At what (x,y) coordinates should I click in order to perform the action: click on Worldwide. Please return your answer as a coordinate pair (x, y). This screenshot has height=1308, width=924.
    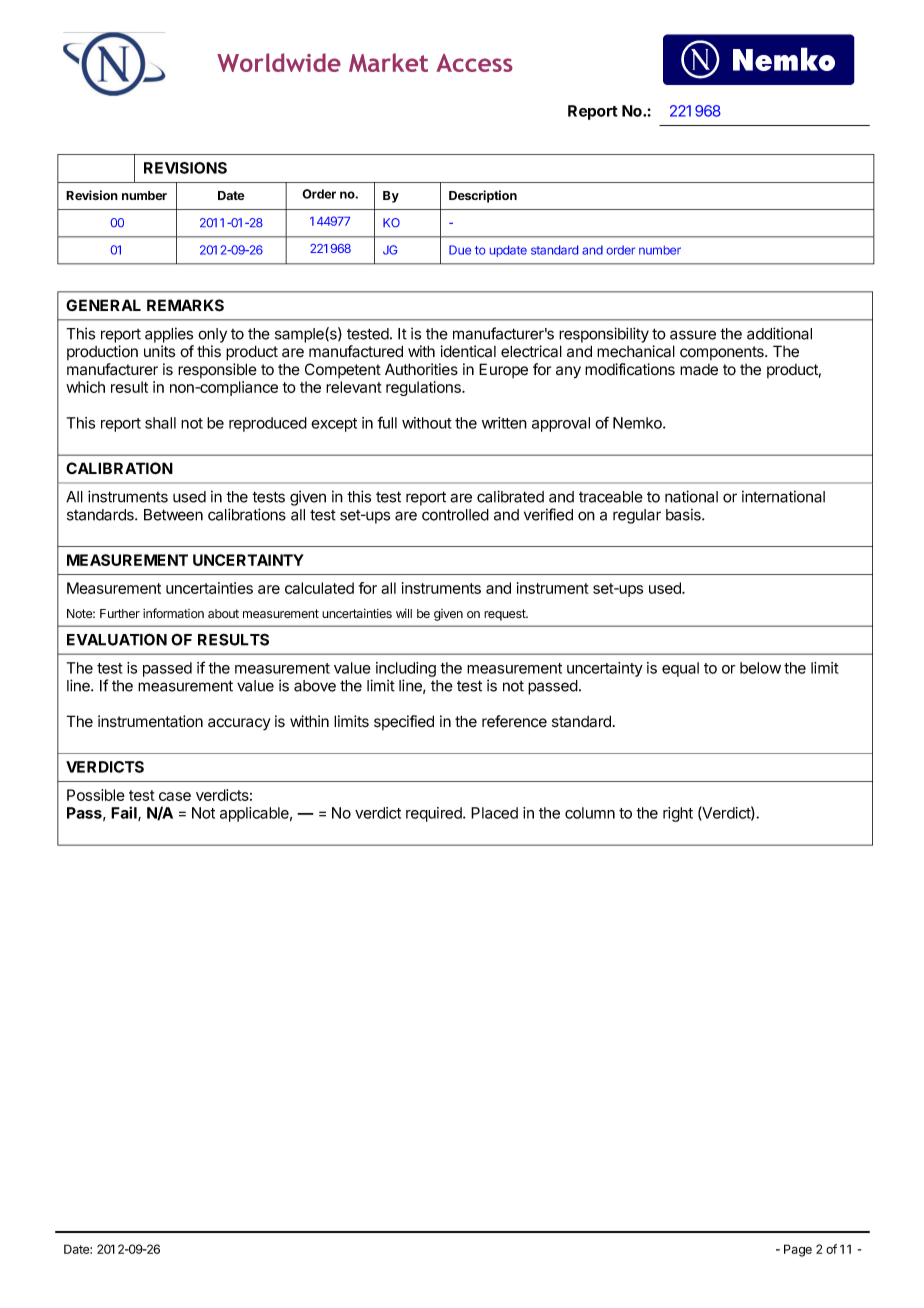
    Looking at the image, I should click on (279, 62).
